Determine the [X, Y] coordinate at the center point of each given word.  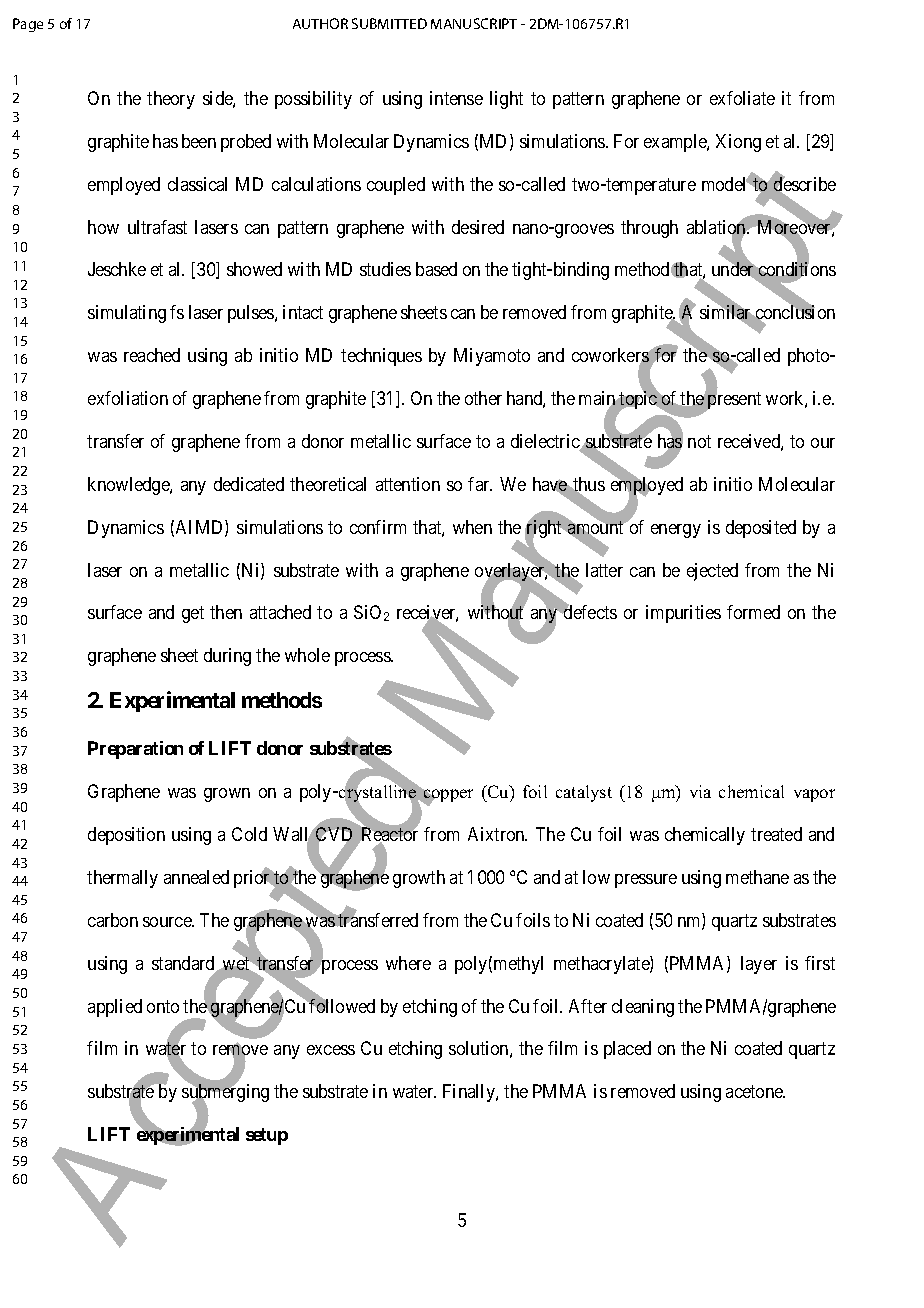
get [193, 615]
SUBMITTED [389, 23]
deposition [126, 836]
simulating [127, 314]
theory [171, 100]
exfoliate [742, 98]
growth [419, 879]
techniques [381, 357]
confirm [378, 527]
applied [115, 1008]
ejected [712, 572]
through [649, 229]
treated [776, 834]
